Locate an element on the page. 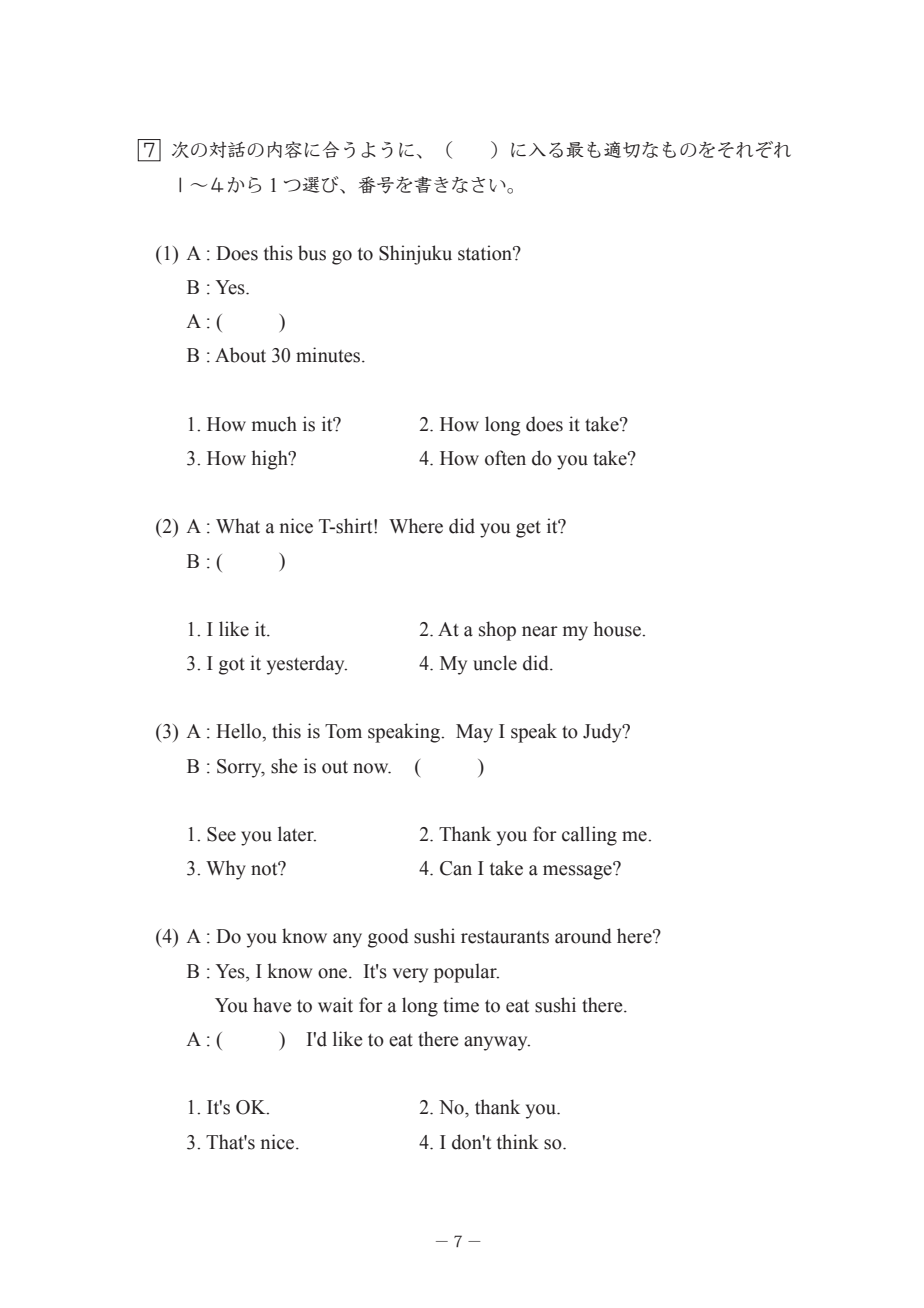  have is located at coordinates (272, 1005).
